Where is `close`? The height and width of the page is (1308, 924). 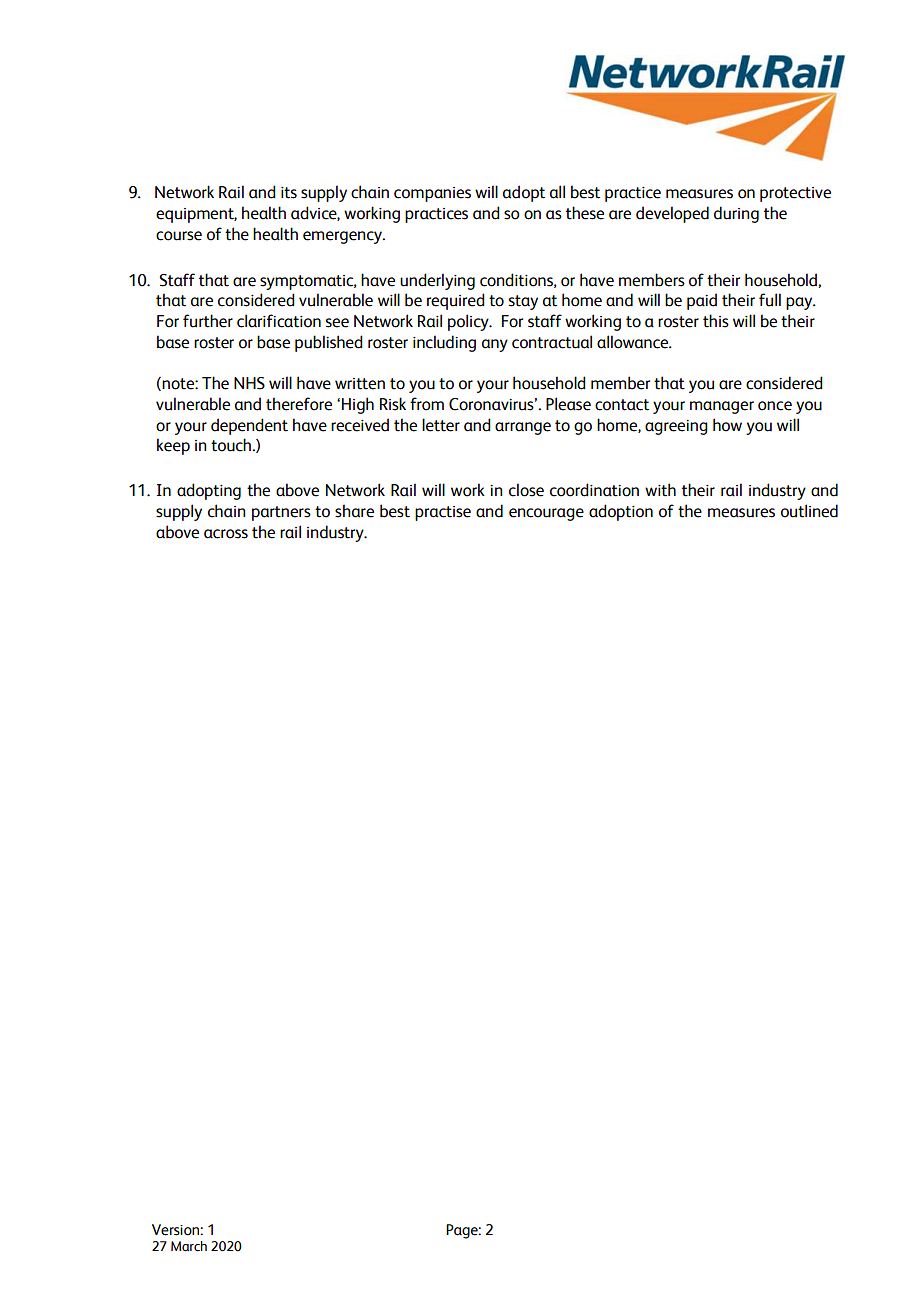 close is located at coordinates (526, 490).
